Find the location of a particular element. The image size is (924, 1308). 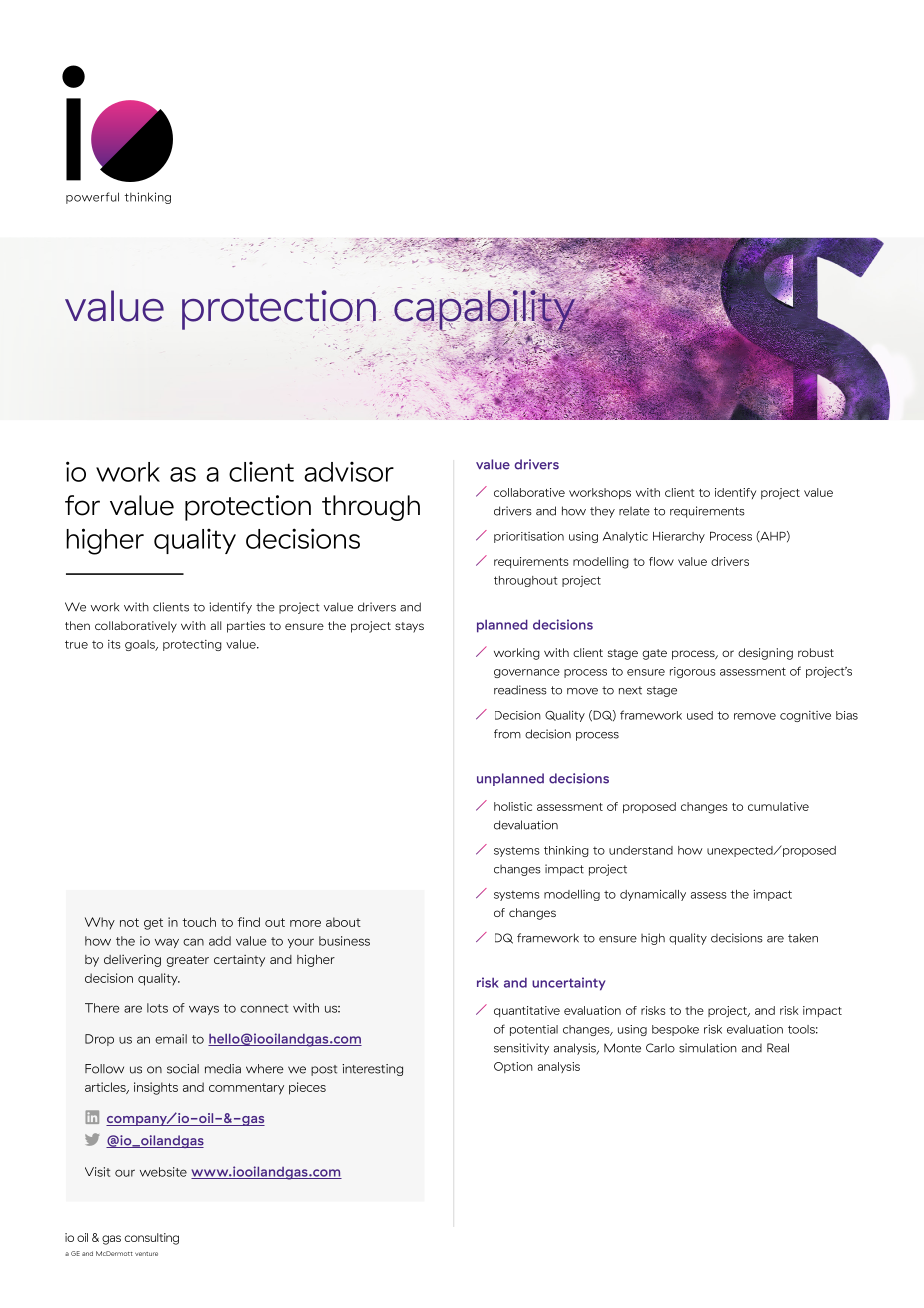

protecting is located at coordinates (192, 645).
